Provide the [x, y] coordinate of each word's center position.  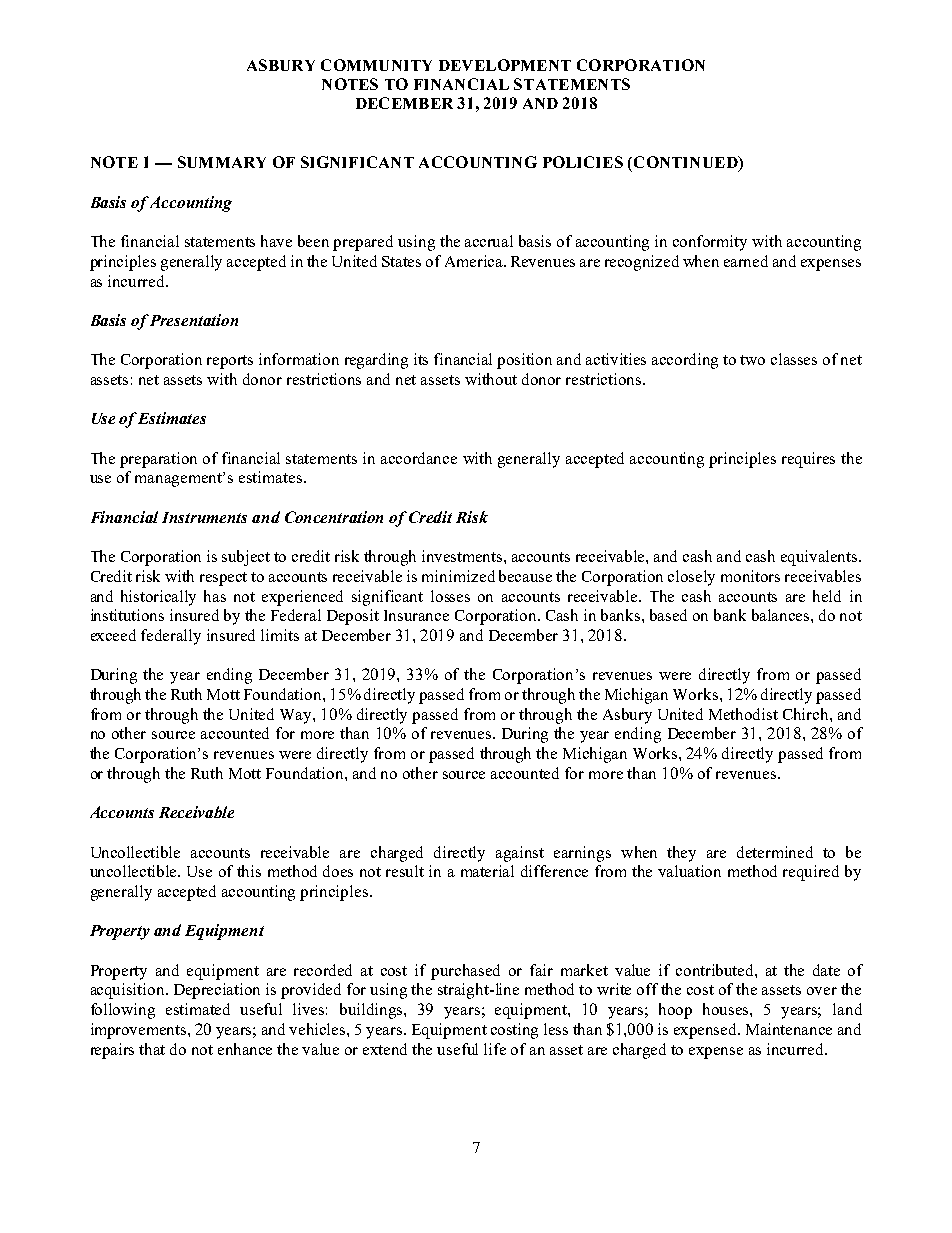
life [495, 1049]
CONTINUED [685, 163]
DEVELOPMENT [505, 65]
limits [280, 635]
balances [782, 615]
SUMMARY [222, 162]
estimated [198, 1009]
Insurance [416, 615]
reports [230, 362]
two [752, 360]
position [524, 361]
